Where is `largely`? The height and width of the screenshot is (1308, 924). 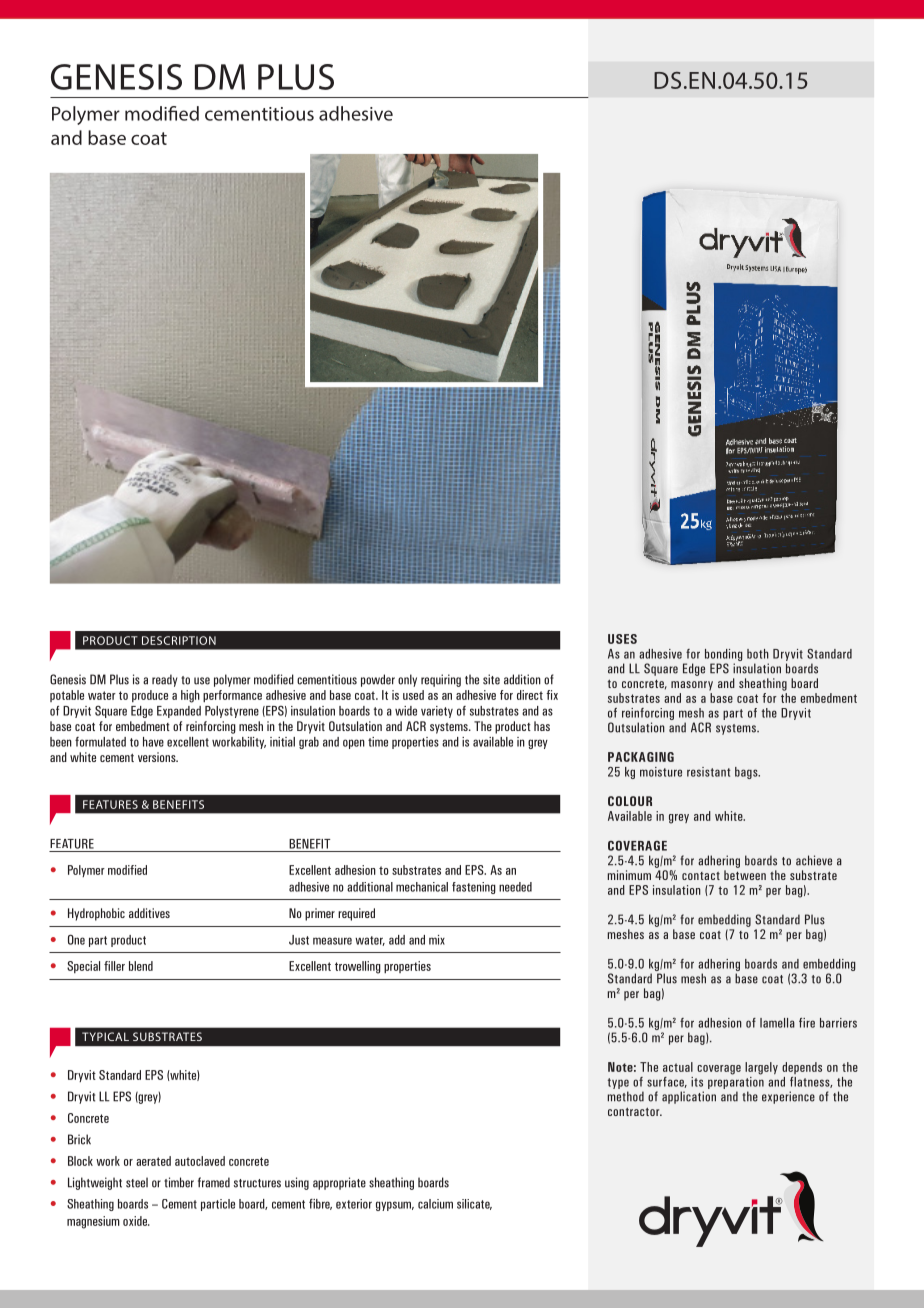
largely is located at coordinates (761, 1068).
